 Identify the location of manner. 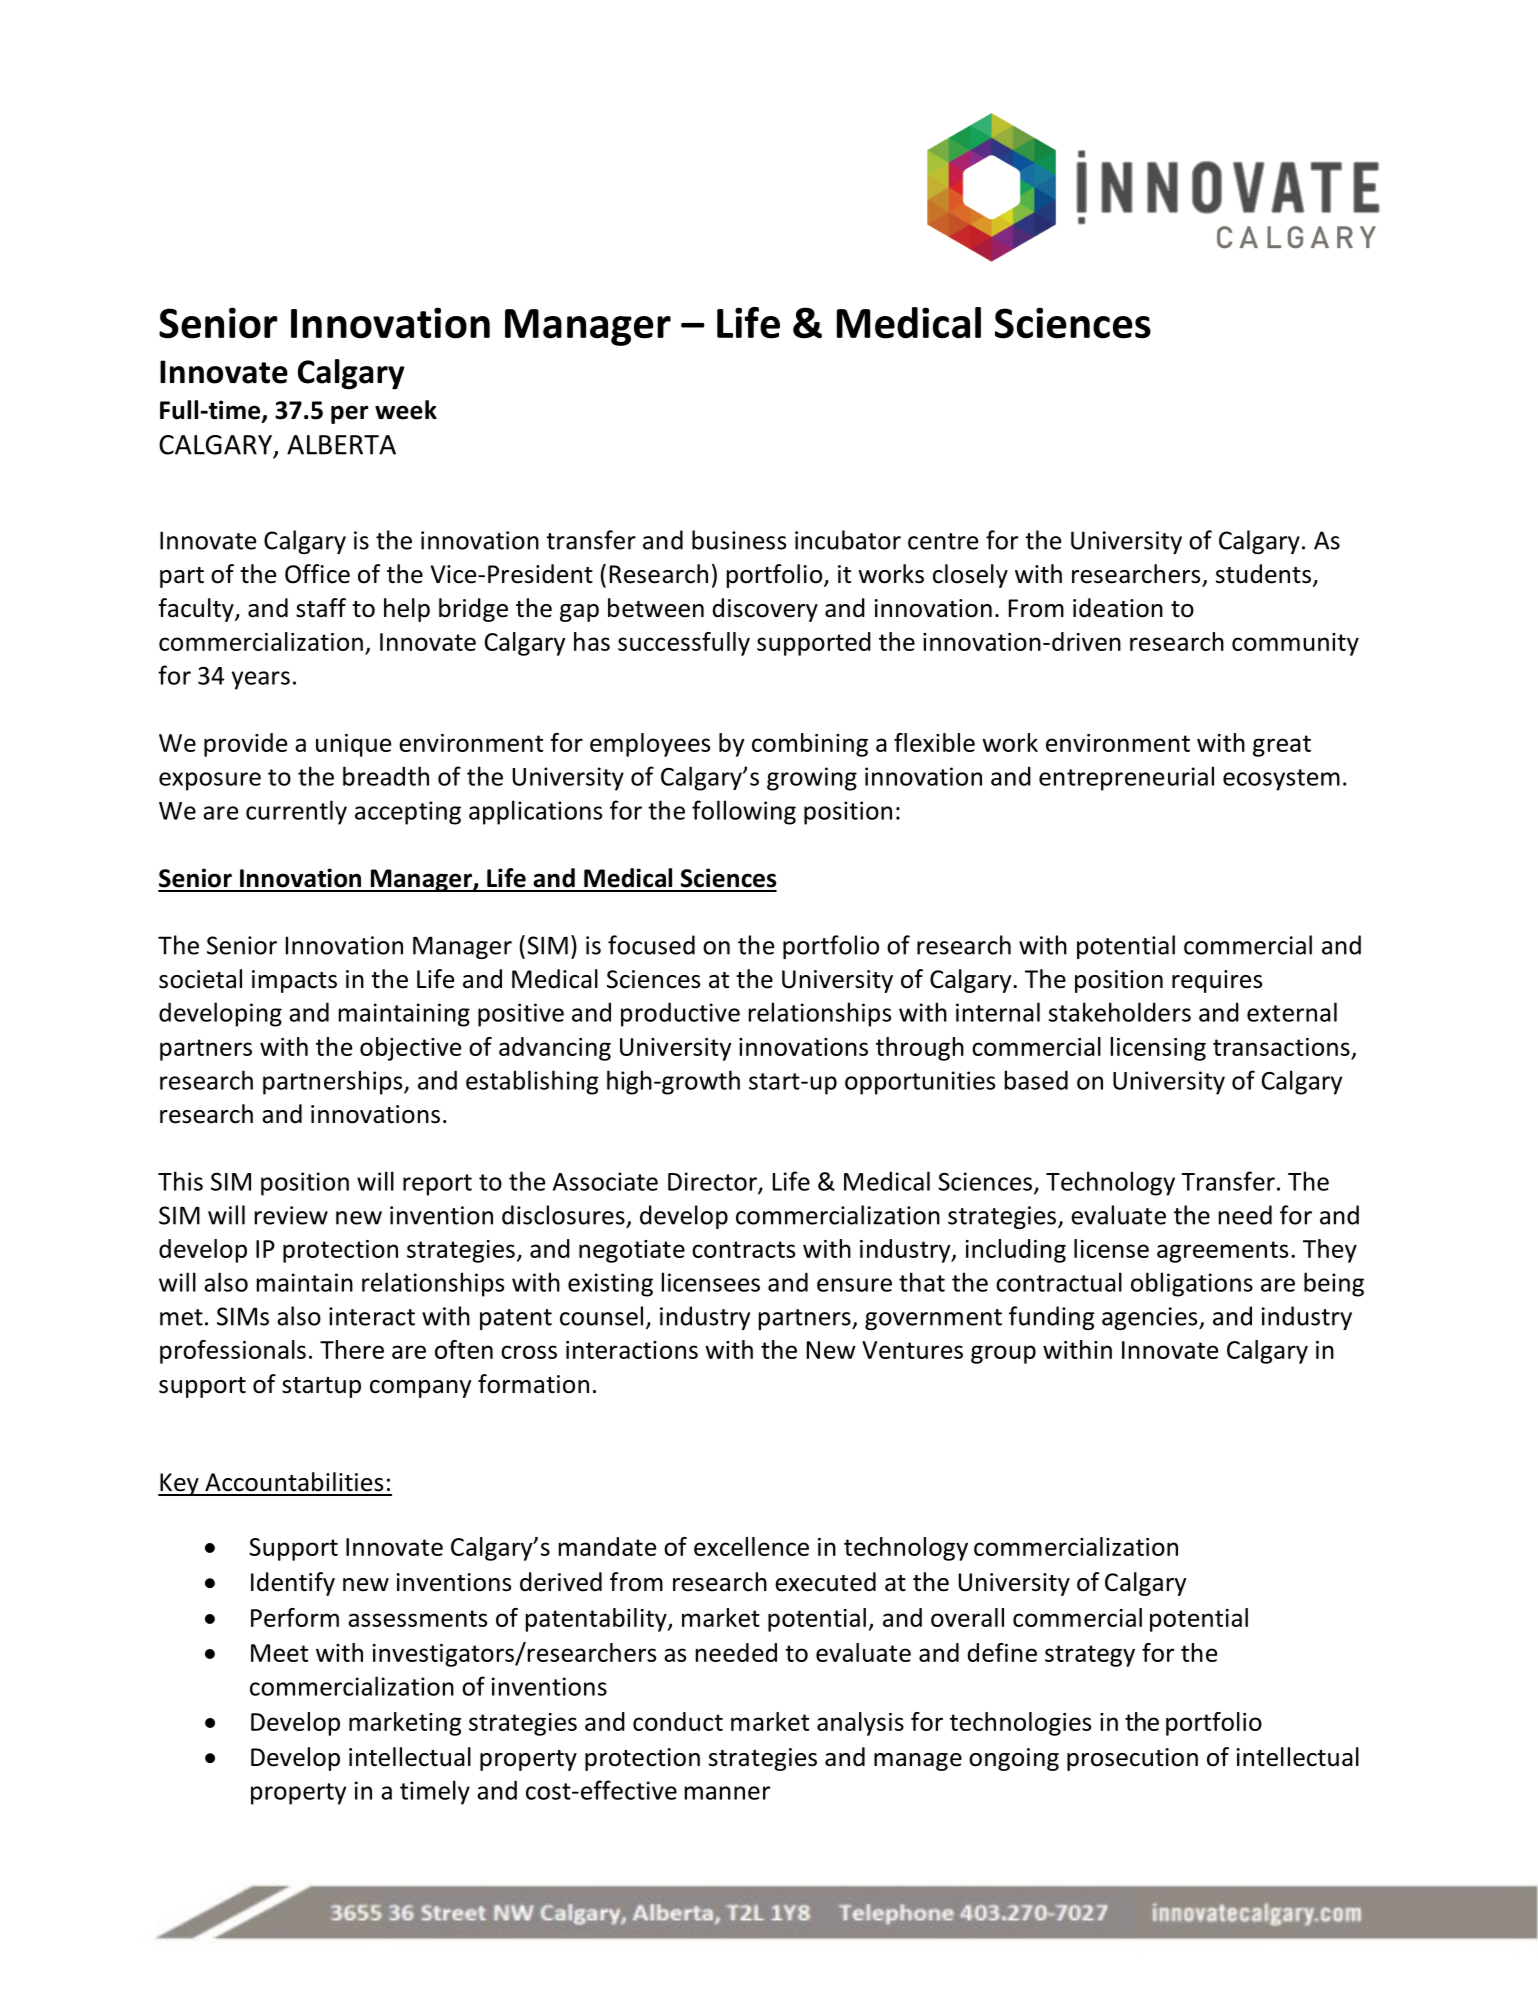
(727, 1793).
